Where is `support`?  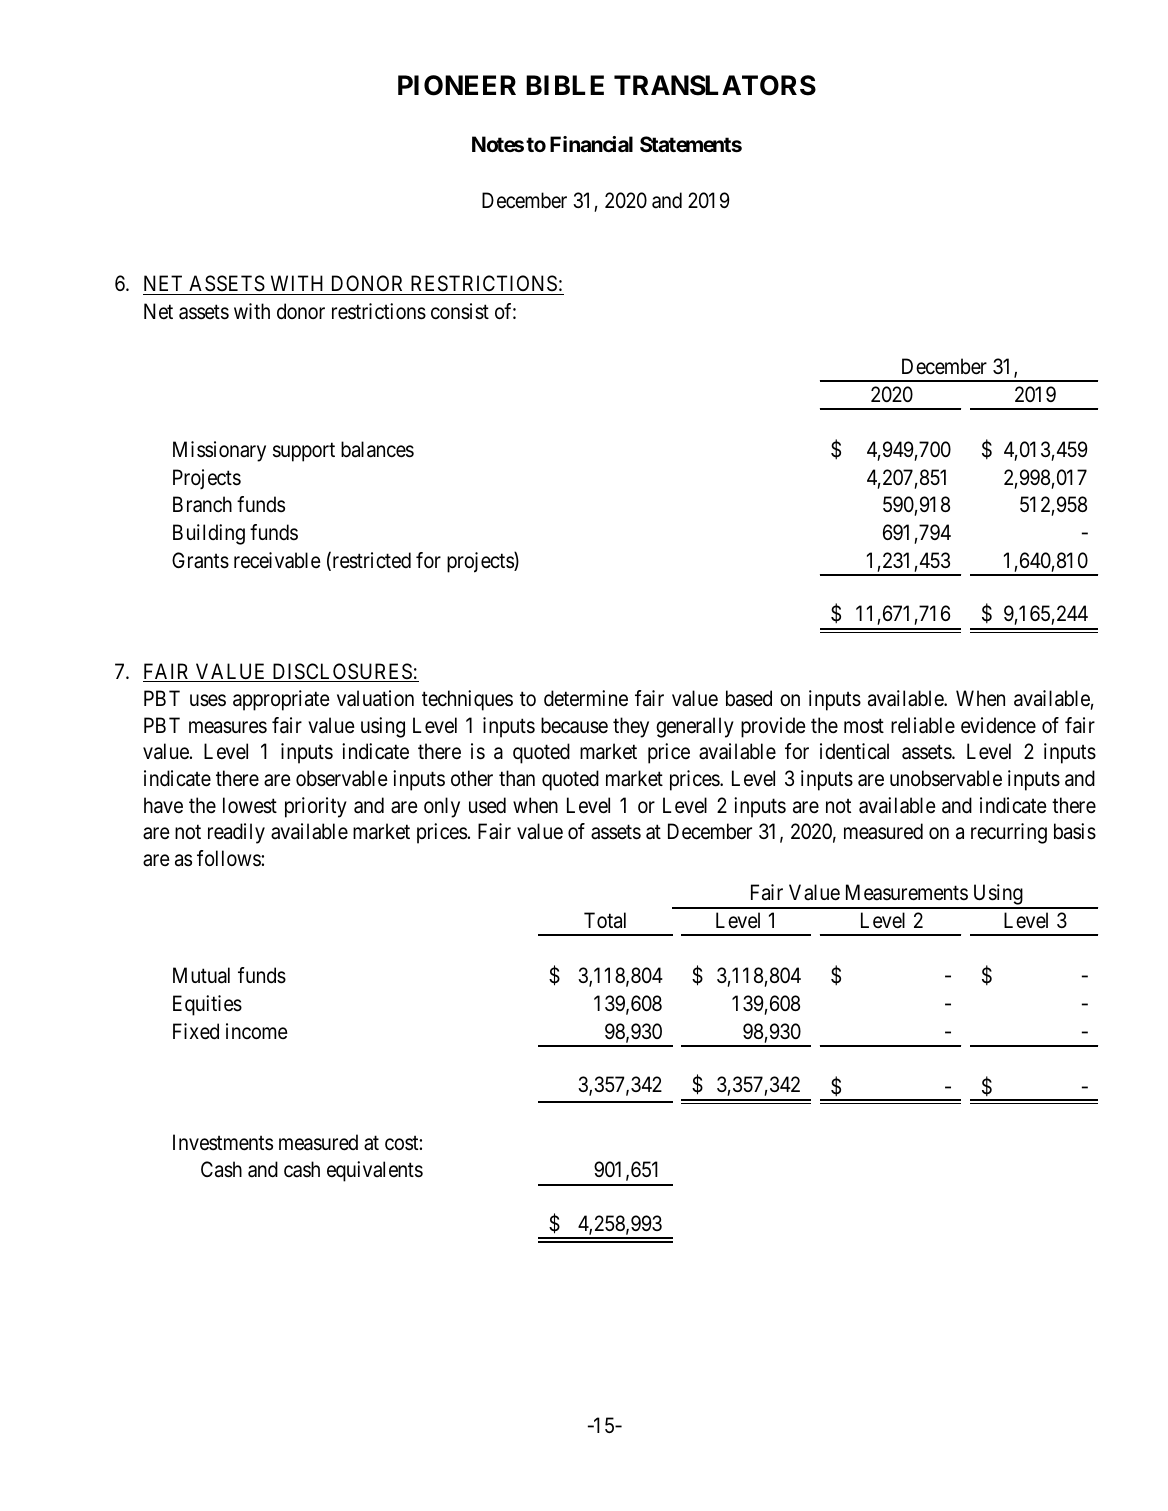
support is located at coordinates (304, 452).
